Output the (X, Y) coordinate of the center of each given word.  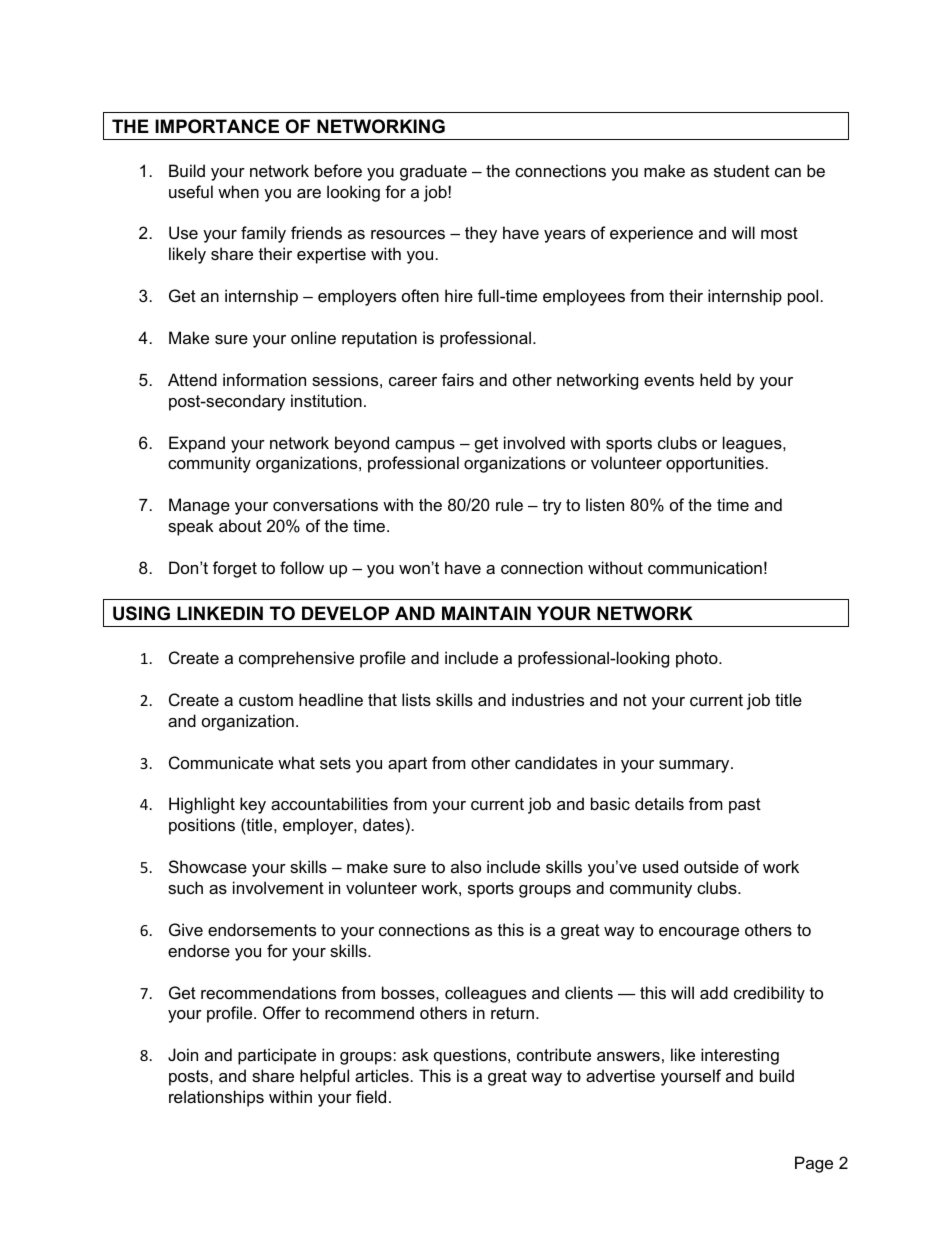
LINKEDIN (220, 613)
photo (698, 659)
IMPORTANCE (217, 126)
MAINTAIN (486, 613)
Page (814, 1164)
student (742, 170)
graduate (433, 172)
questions (471, 1056)
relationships (216, 1098)
